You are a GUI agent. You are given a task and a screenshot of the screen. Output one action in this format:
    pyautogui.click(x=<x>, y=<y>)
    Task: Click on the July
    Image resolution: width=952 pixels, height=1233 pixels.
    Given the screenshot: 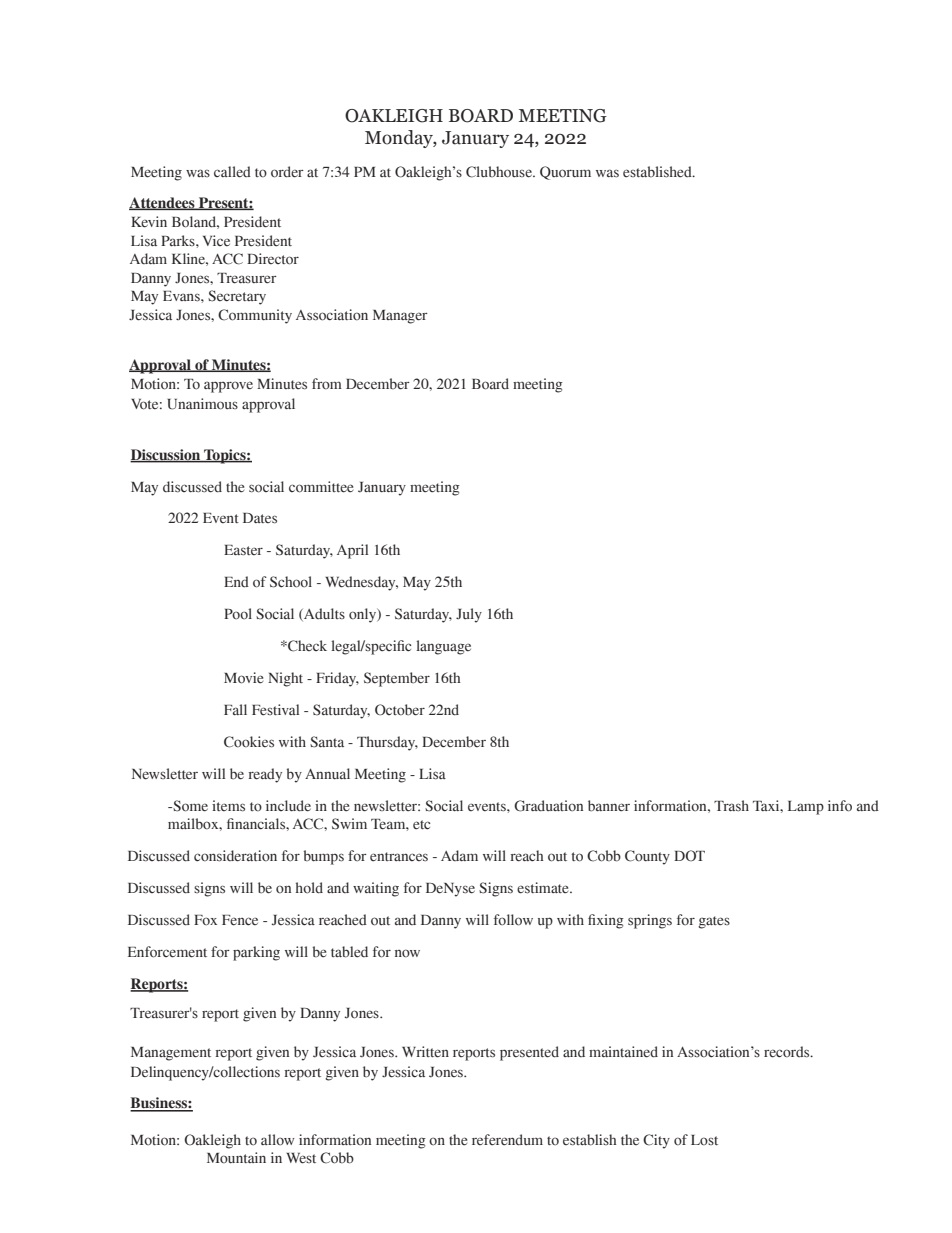 What is the action you would take?
    pyautogui.click(x=469, y=615)
